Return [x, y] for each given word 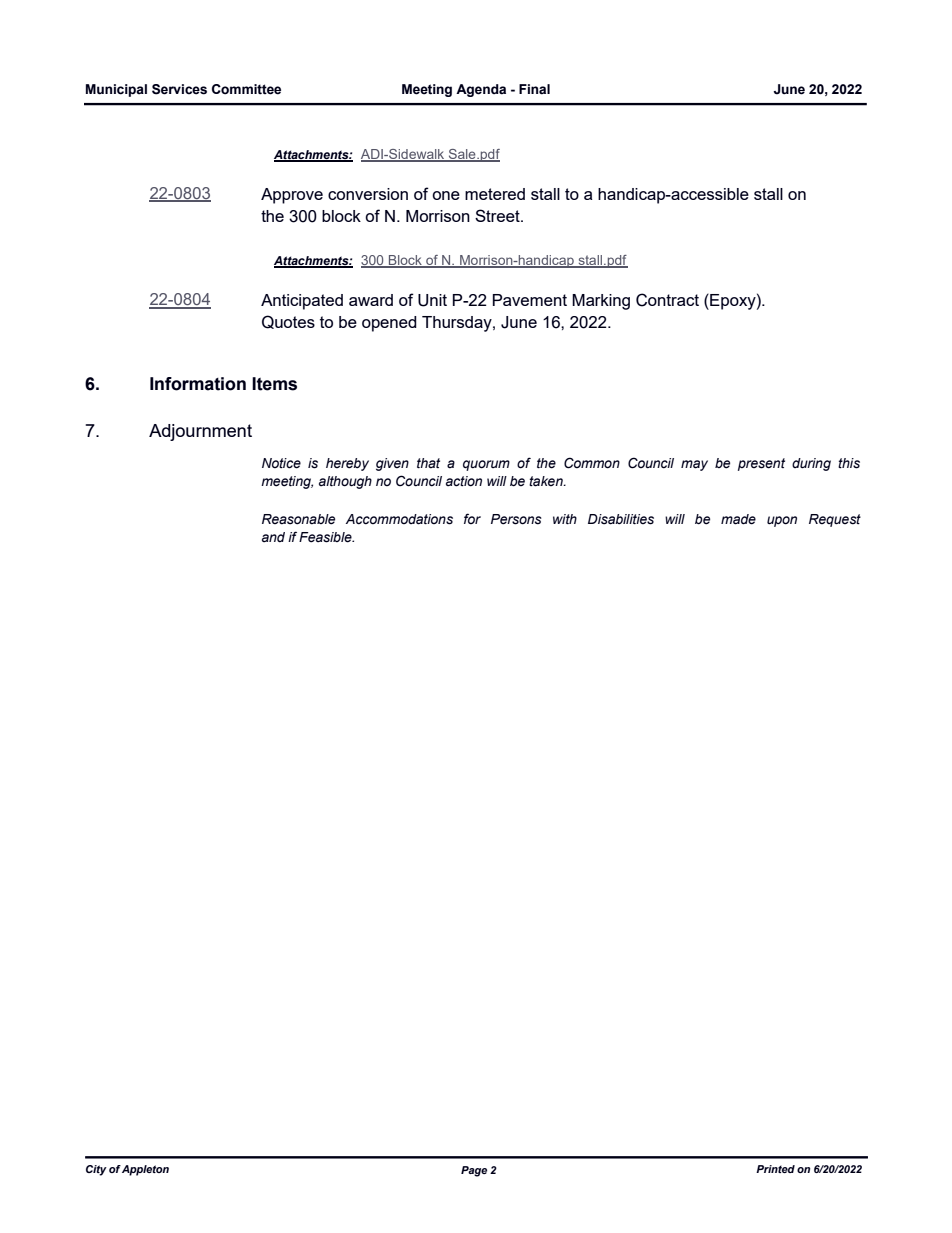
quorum [486, 465]
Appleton [145, 1170]
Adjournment [200, 432]
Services [179, 89]
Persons [516, 519]
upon [782, 521]
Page [474, 1171]
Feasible [326, 537]
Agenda [481, 90]
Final [534, 89]
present [761, 464]
